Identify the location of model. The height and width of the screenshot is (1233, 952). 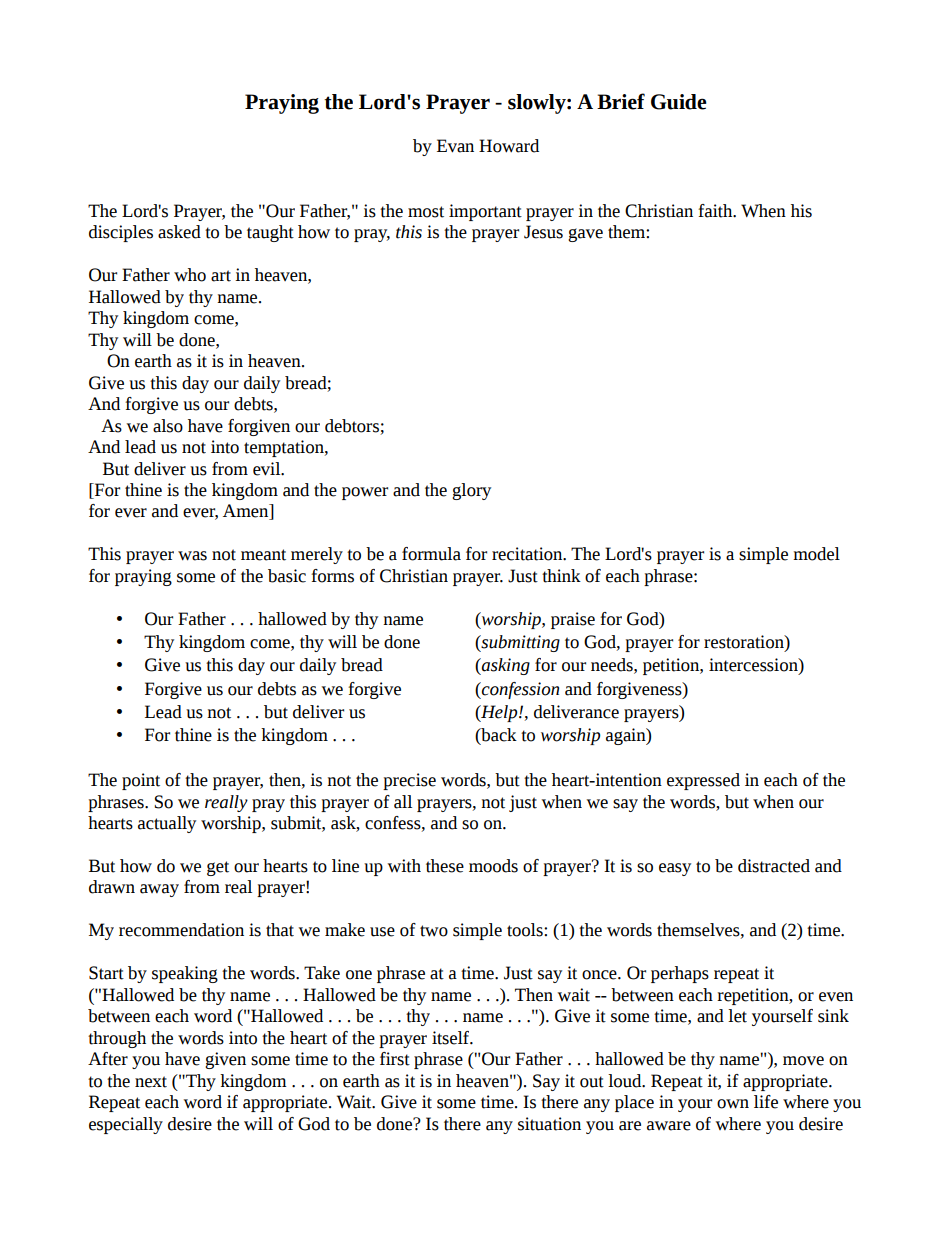
(816, 554).
